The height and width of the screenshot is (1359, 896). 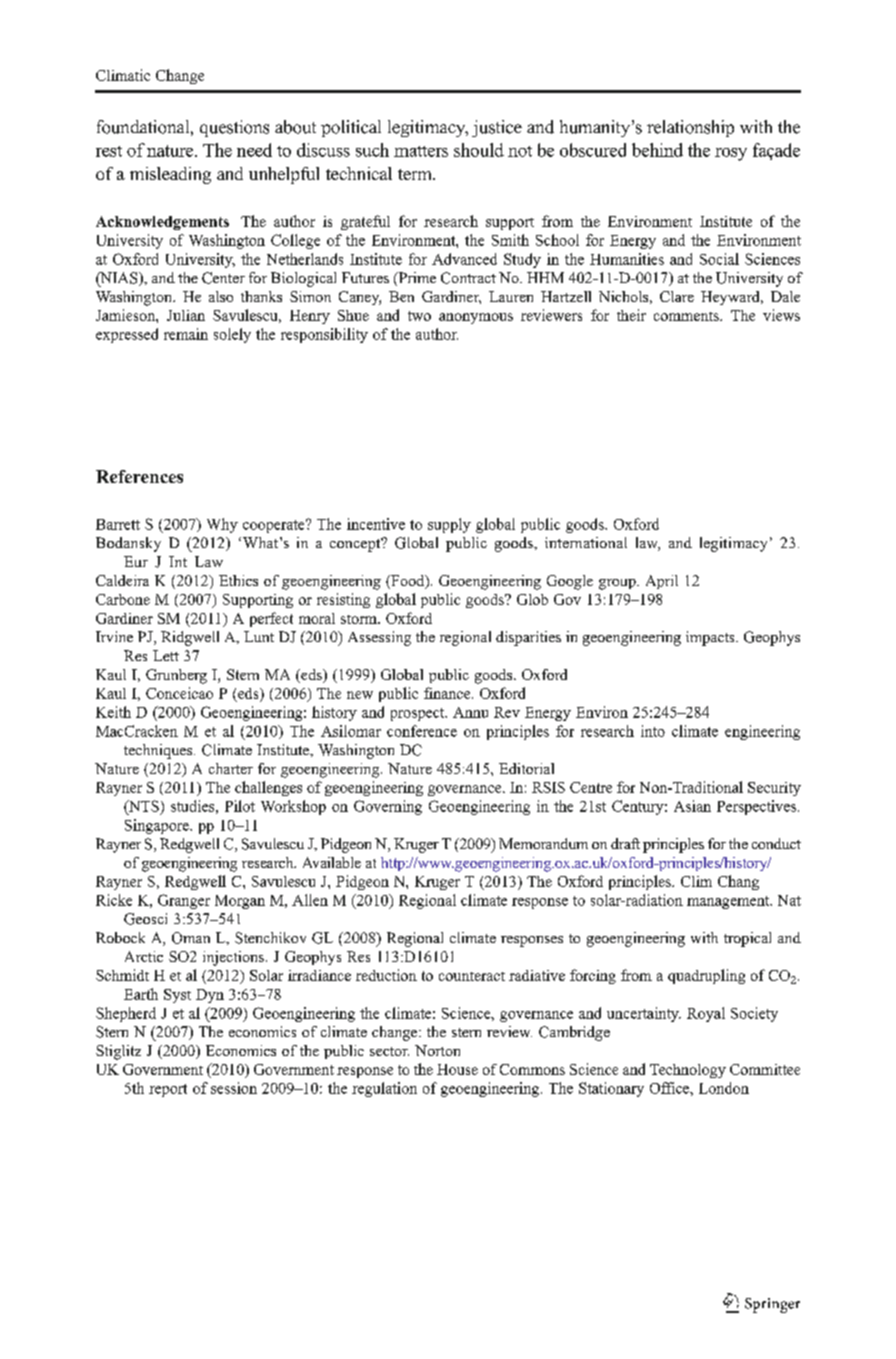 I want to click on matters, so click(x=421, y=151).
